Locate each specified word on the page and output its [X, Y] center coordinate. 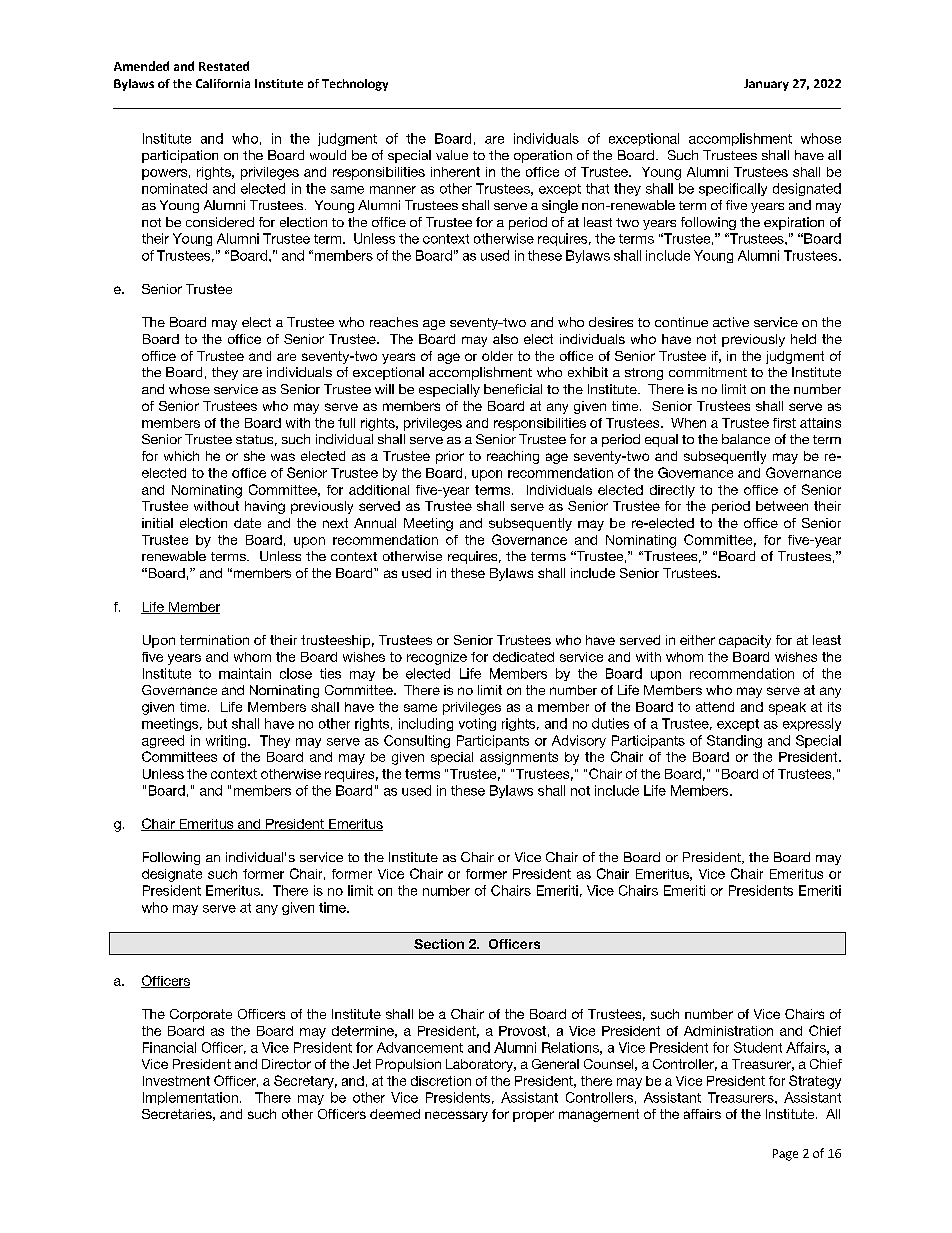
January [766, 85]
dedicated [523, 657]
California [223, 83]
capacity [745, 641]
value [452, 155]
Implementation [190, 1098]
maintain [245, 673]
